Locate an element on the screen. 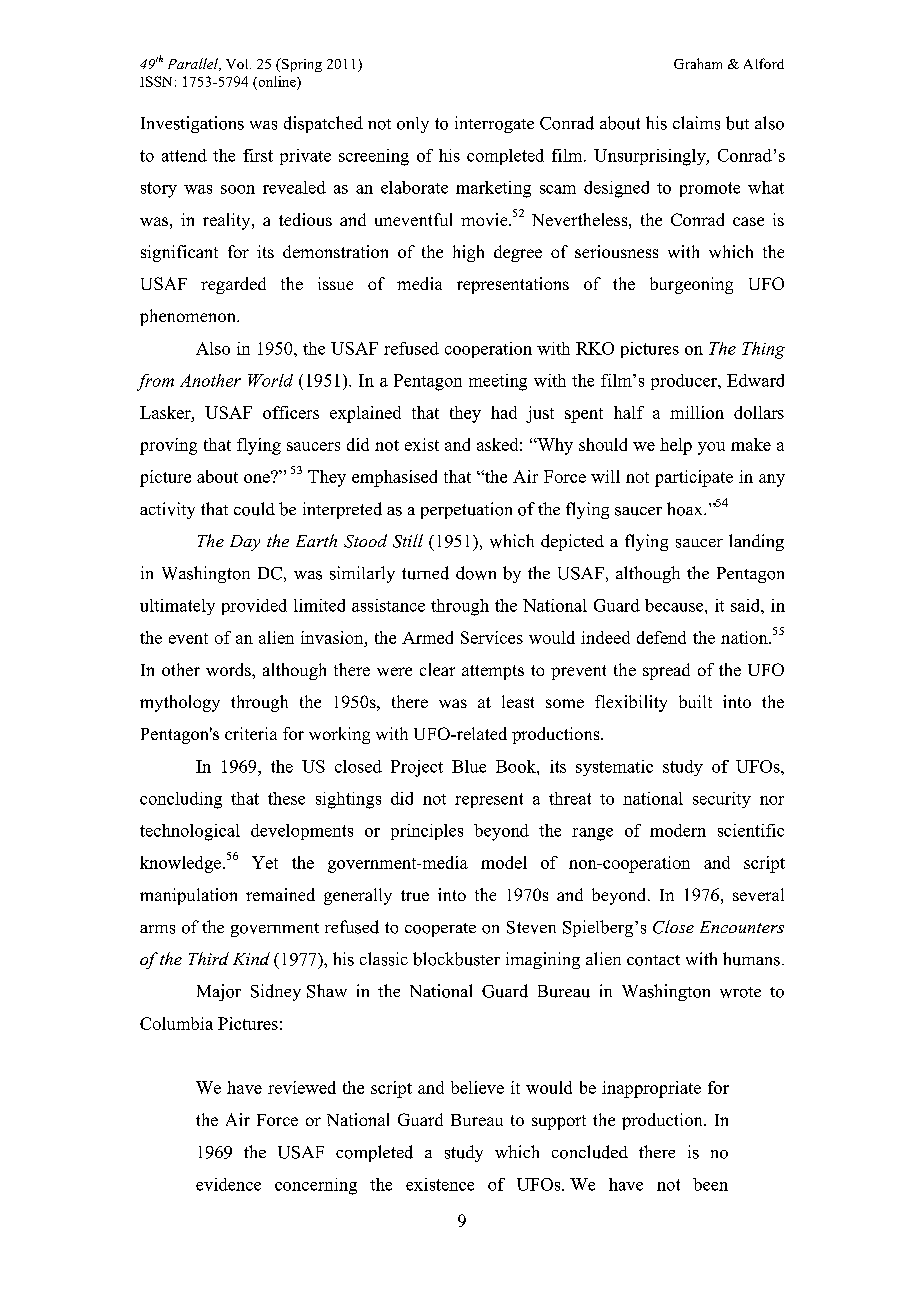  Vol is located at coordinates (238, 64).
